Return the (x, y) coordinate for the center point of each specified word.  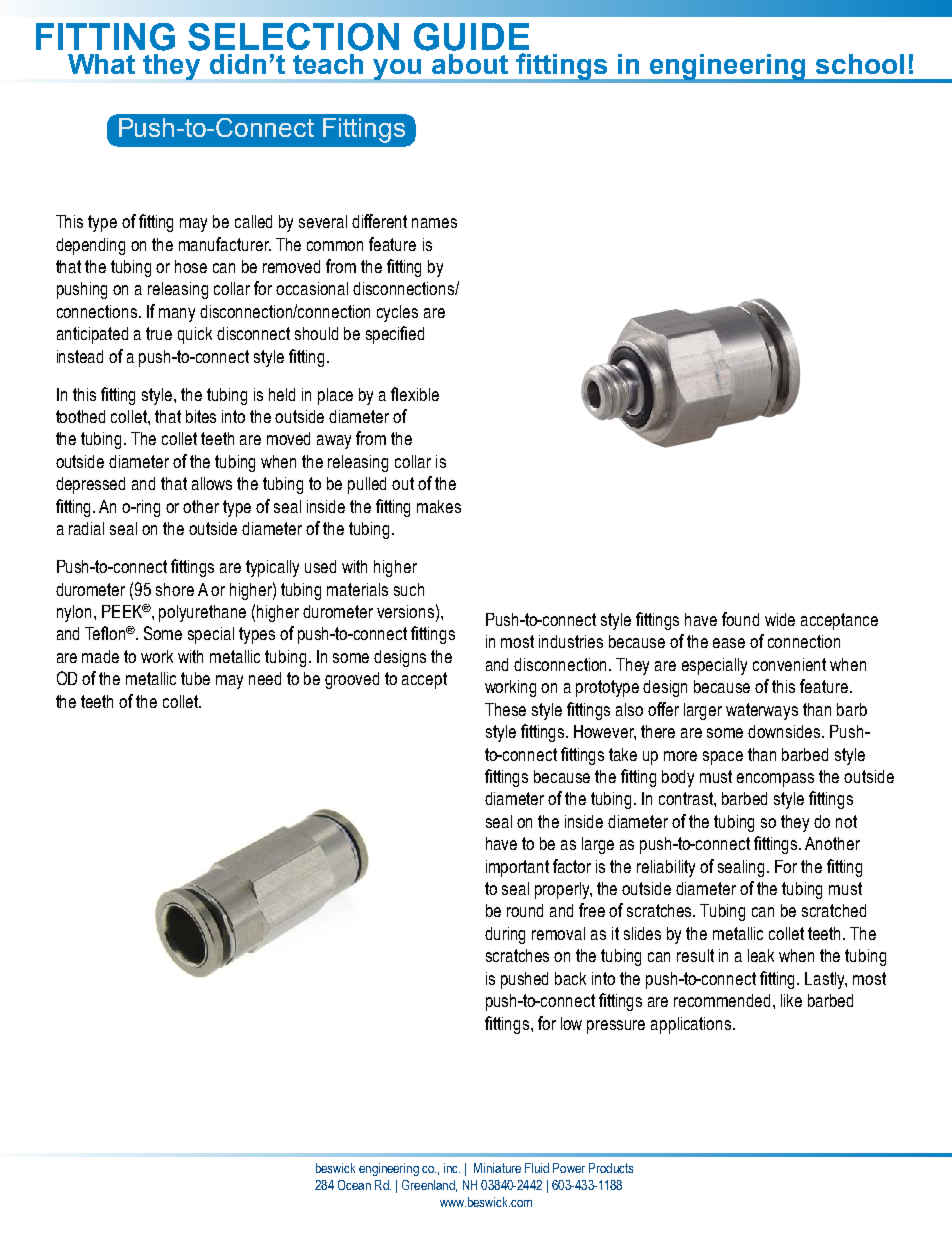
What (101, 64)
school (860, 64)
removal (558, 933)
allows (212, 483)
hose (191, 266)
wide (780, 619)
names (434, 223)
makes (439, 506)
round (525, 910)
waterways (762, 711)
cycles (397, 313)
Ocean (354, 1185)
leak (761, 955)
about (470, 64)
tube (195, 678)
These (505, 709)
